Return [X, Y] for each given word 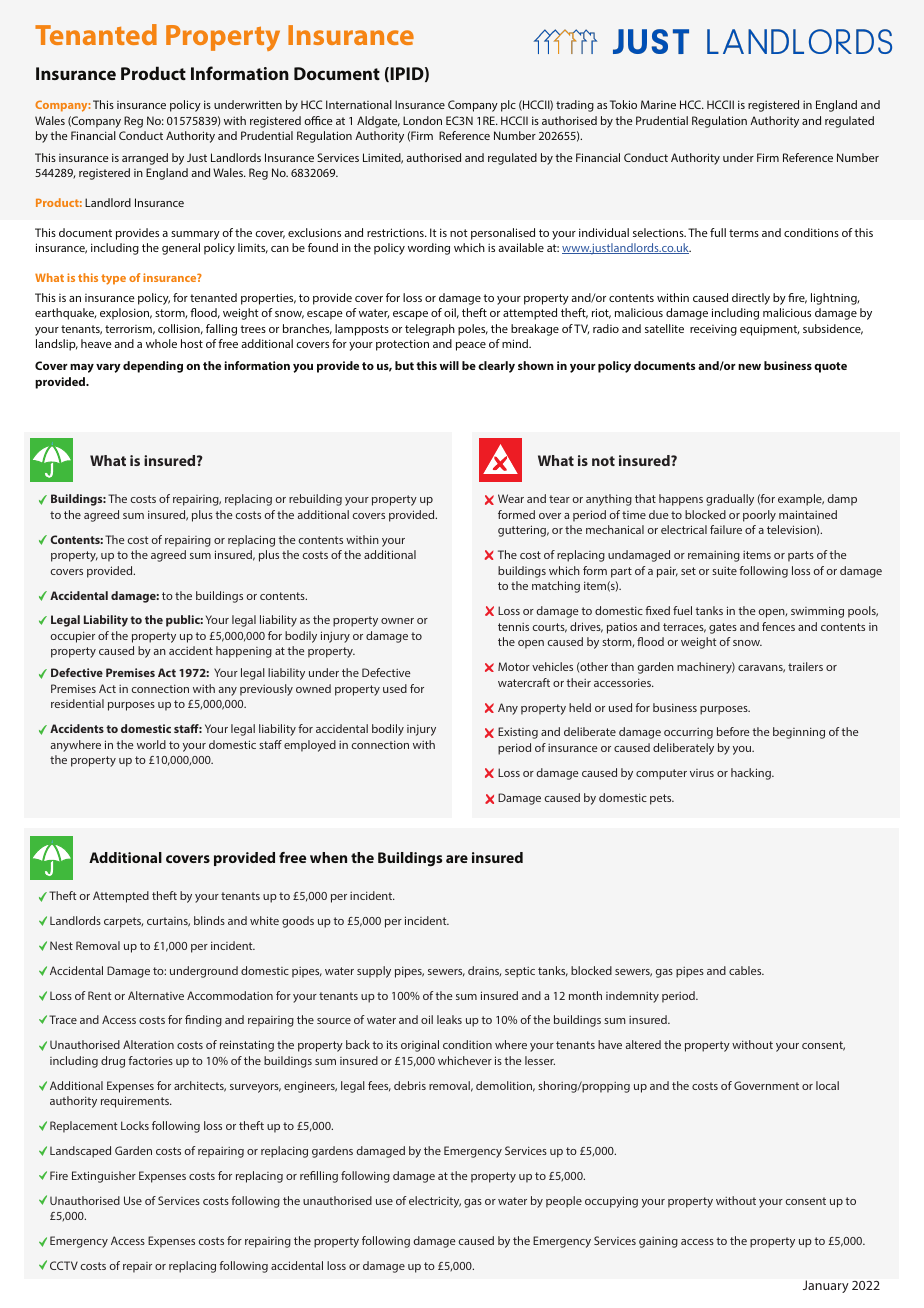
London [422, 120]
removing [180, 1200]
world [151, 744]
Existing [518, 733]
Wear [511, 498]
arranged [145, 159]
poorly [759, 516]
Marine [658, 104]
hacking [752, 774]
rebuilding [315, 500]
